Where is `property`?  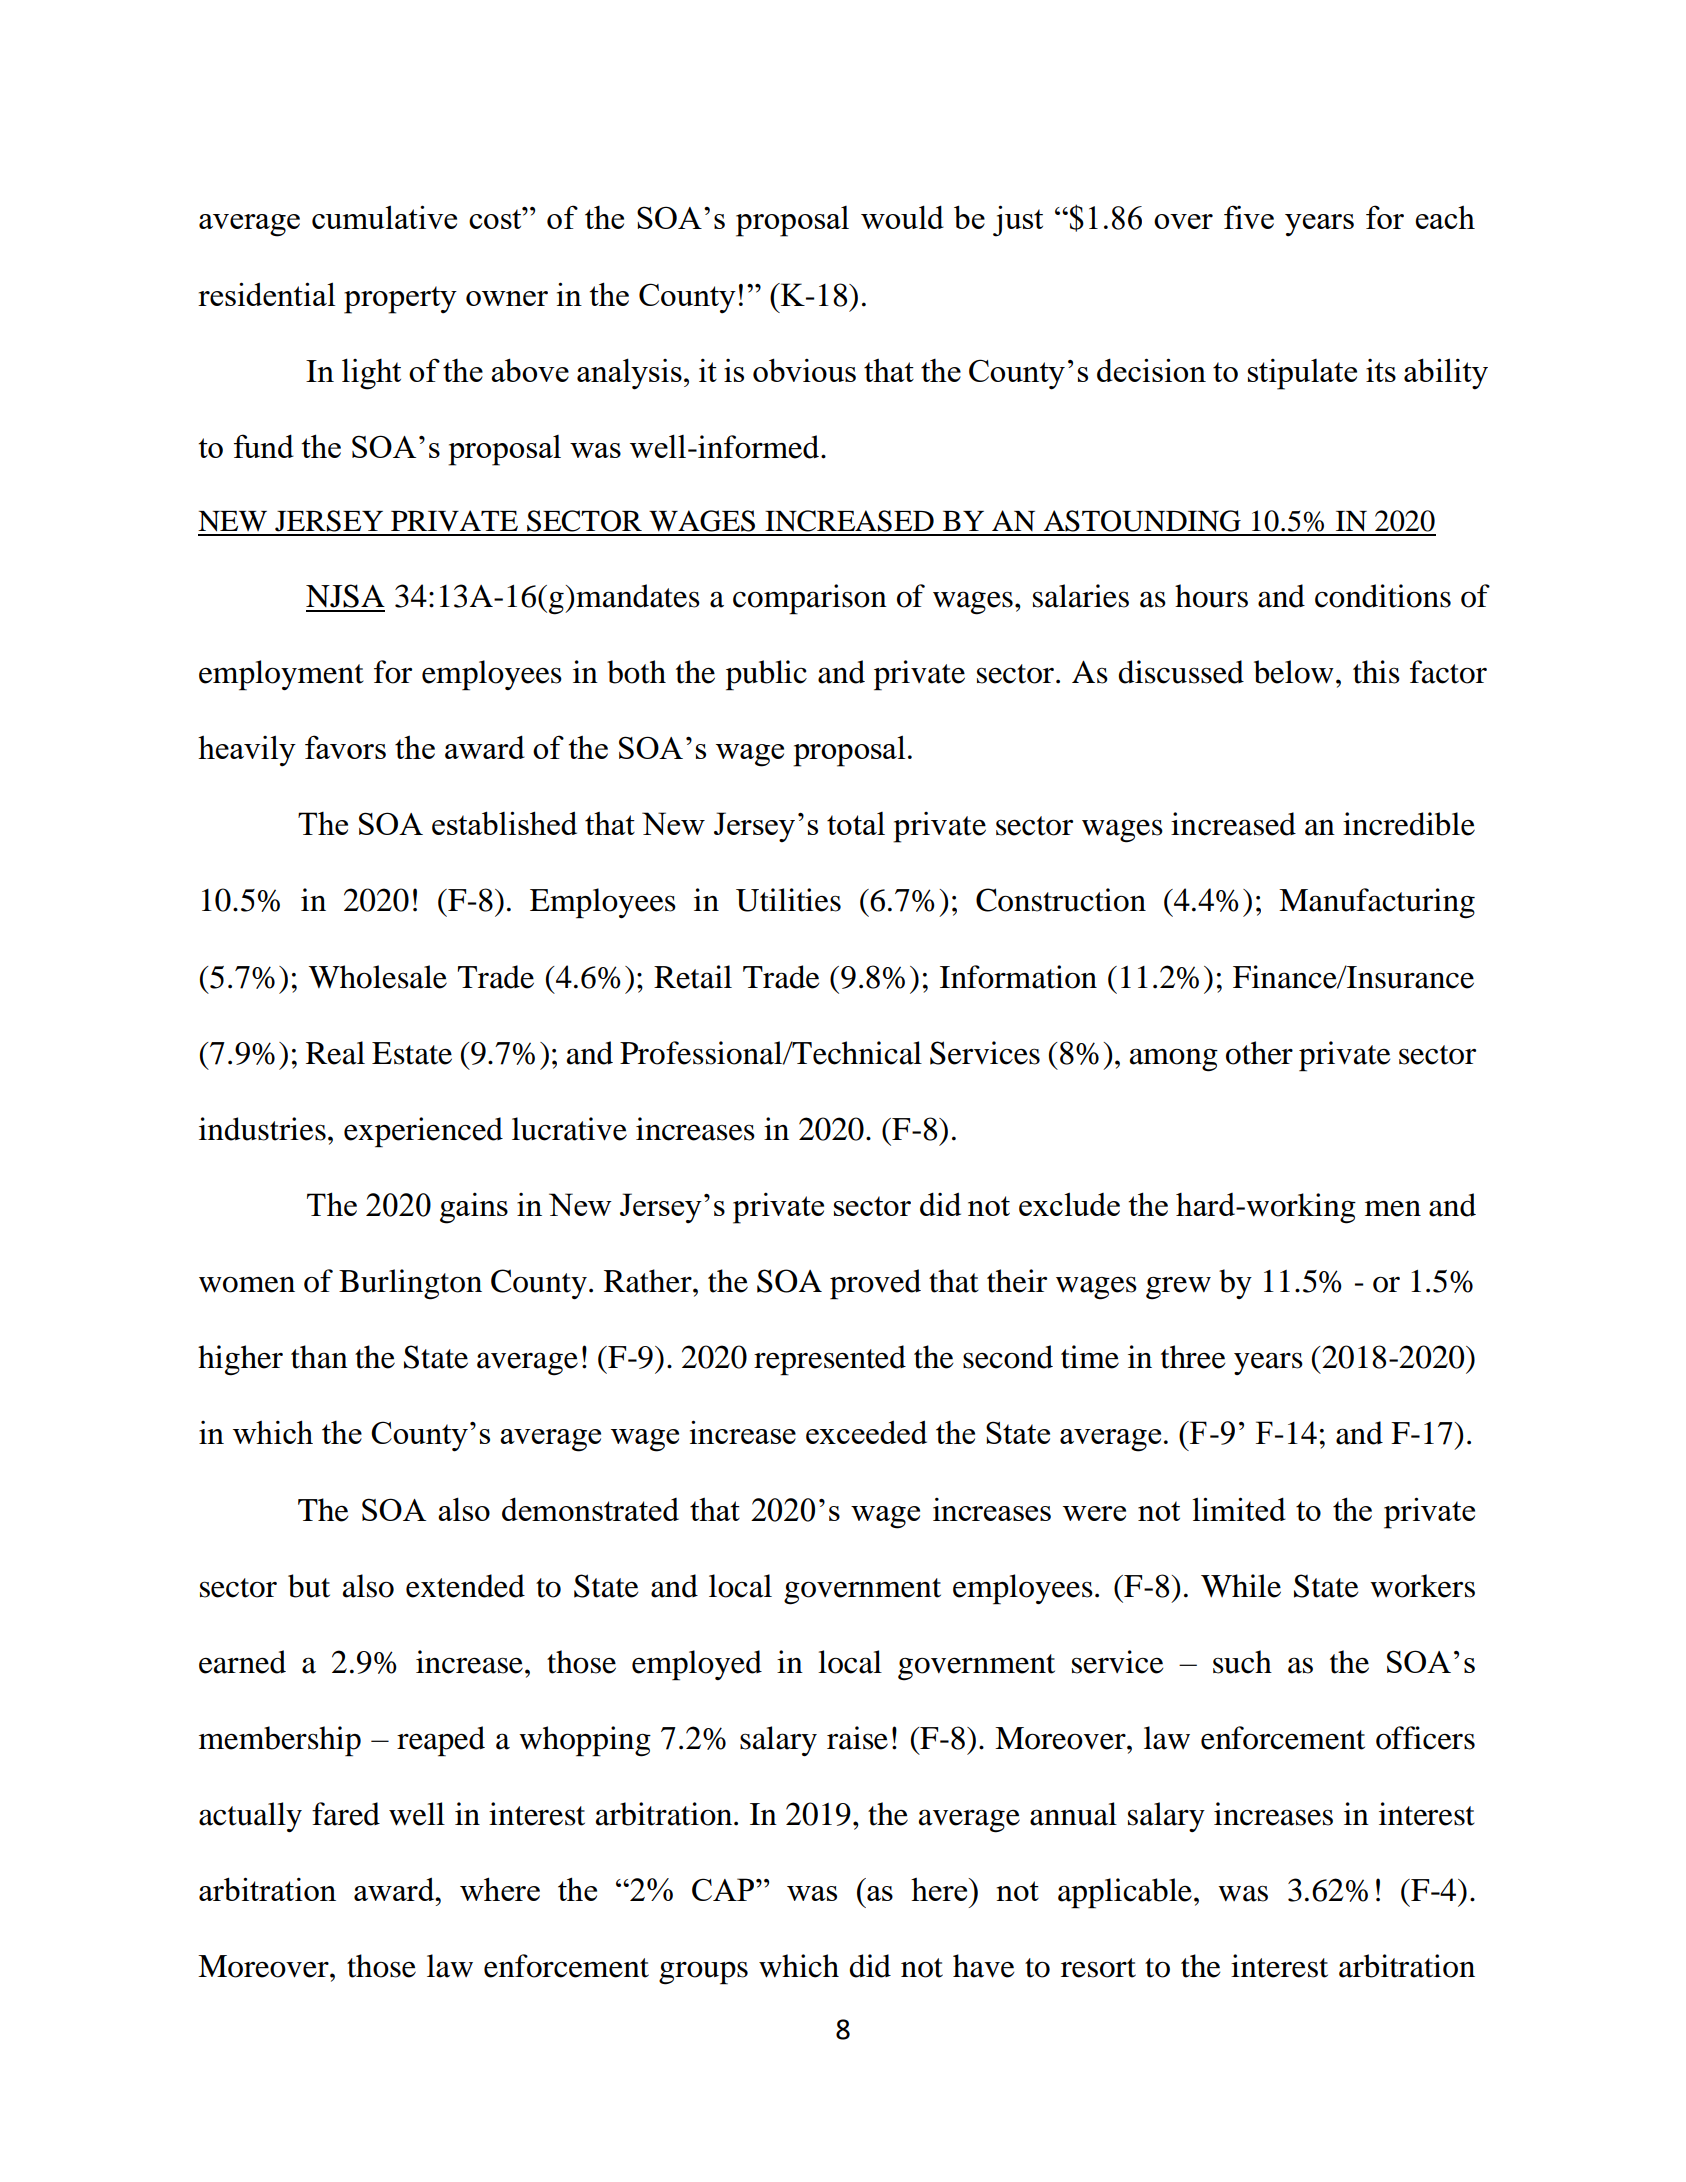 property is located at coordinates (400, 300).
